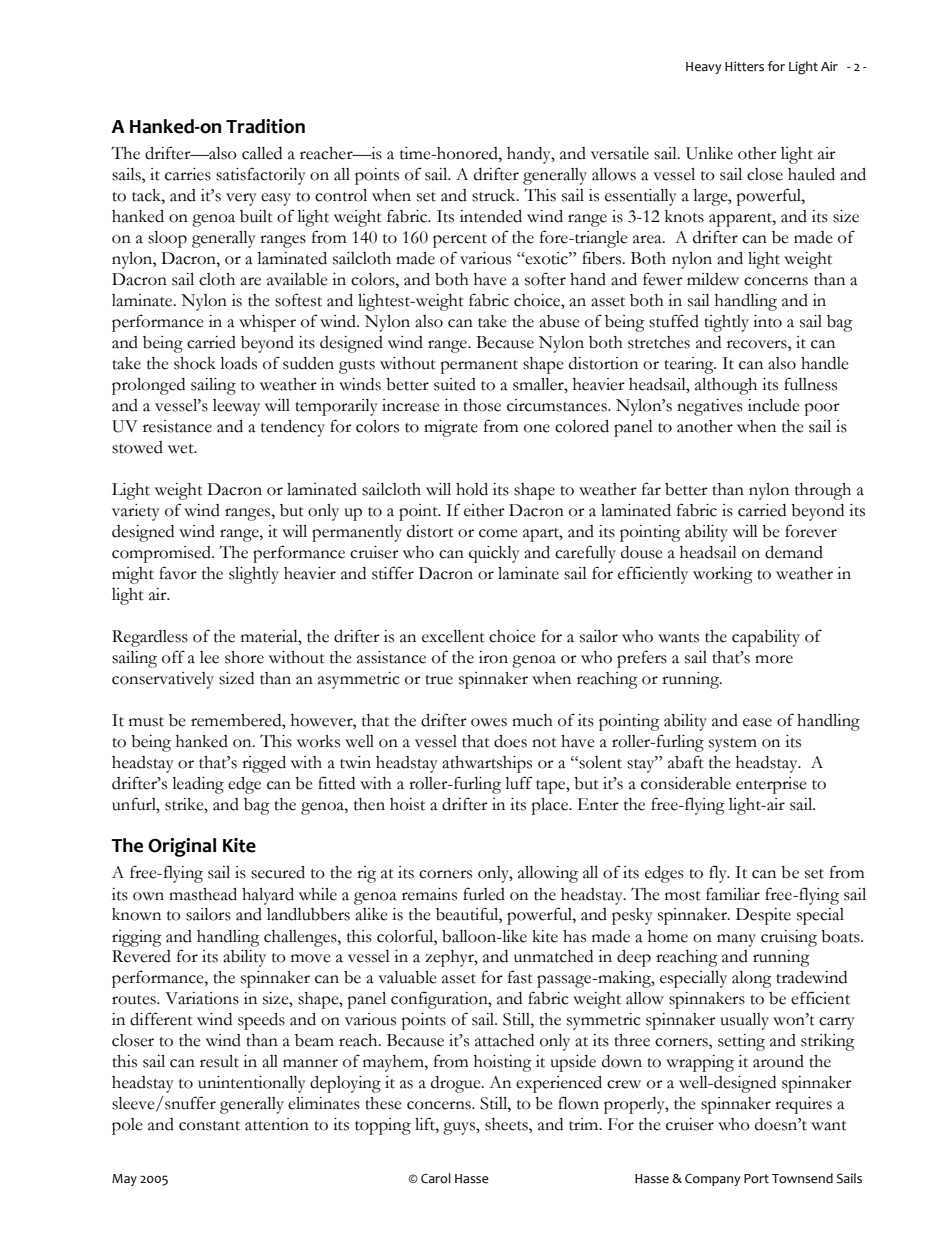  I want to click on more, so click(774, 659).
